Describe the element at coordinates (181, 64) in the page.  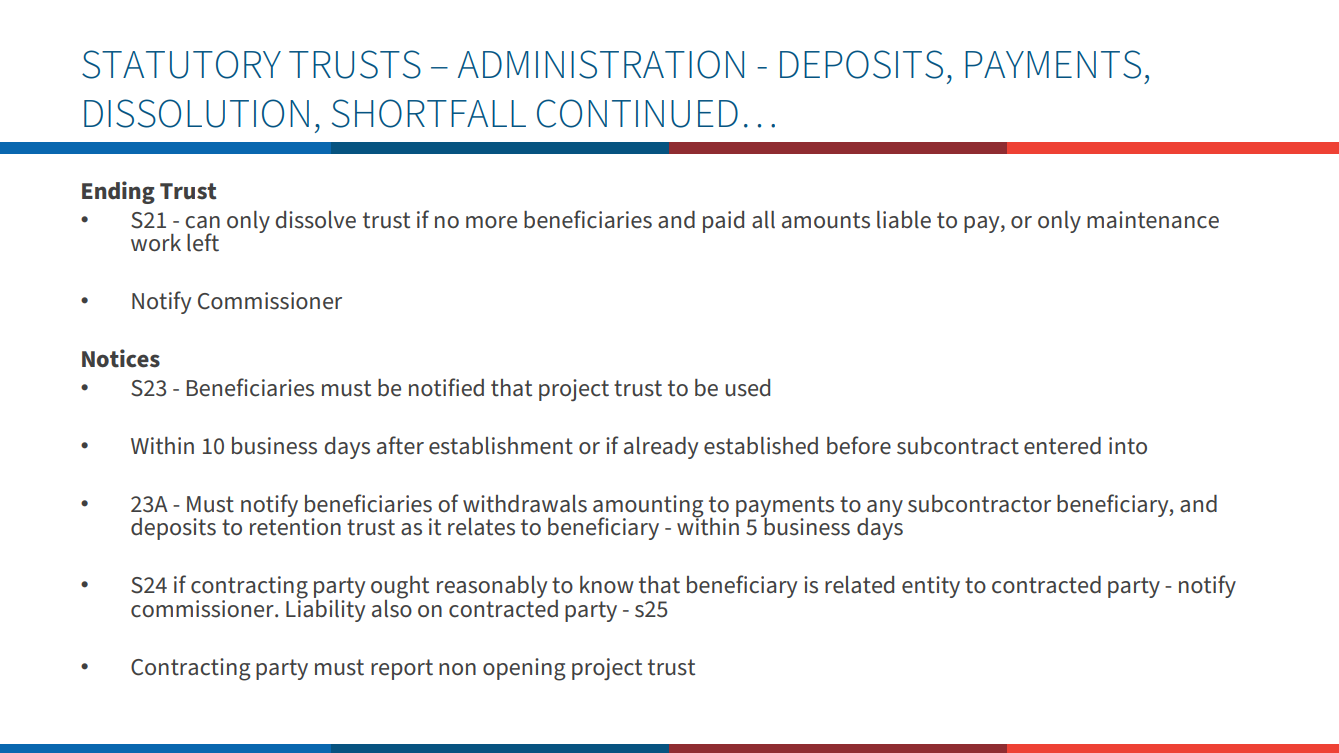
I see `STATUTORY` at that location.
